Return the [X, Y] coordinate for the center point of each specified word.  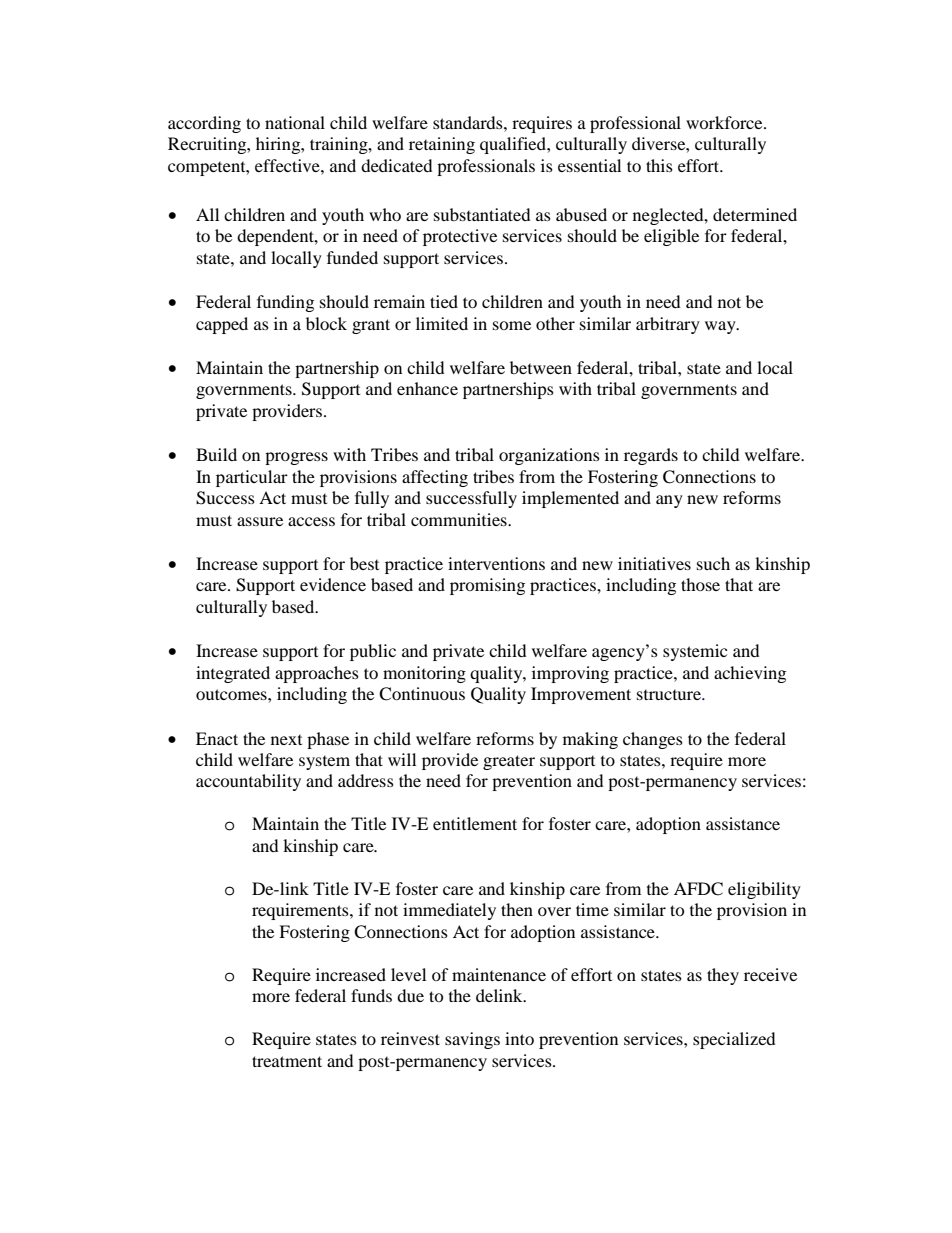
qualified [514, 145]
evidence [333, 584]
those [700, 584]
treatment [287, 1061]
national [295, 122]
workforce [725, 122]
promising [487, 586]
